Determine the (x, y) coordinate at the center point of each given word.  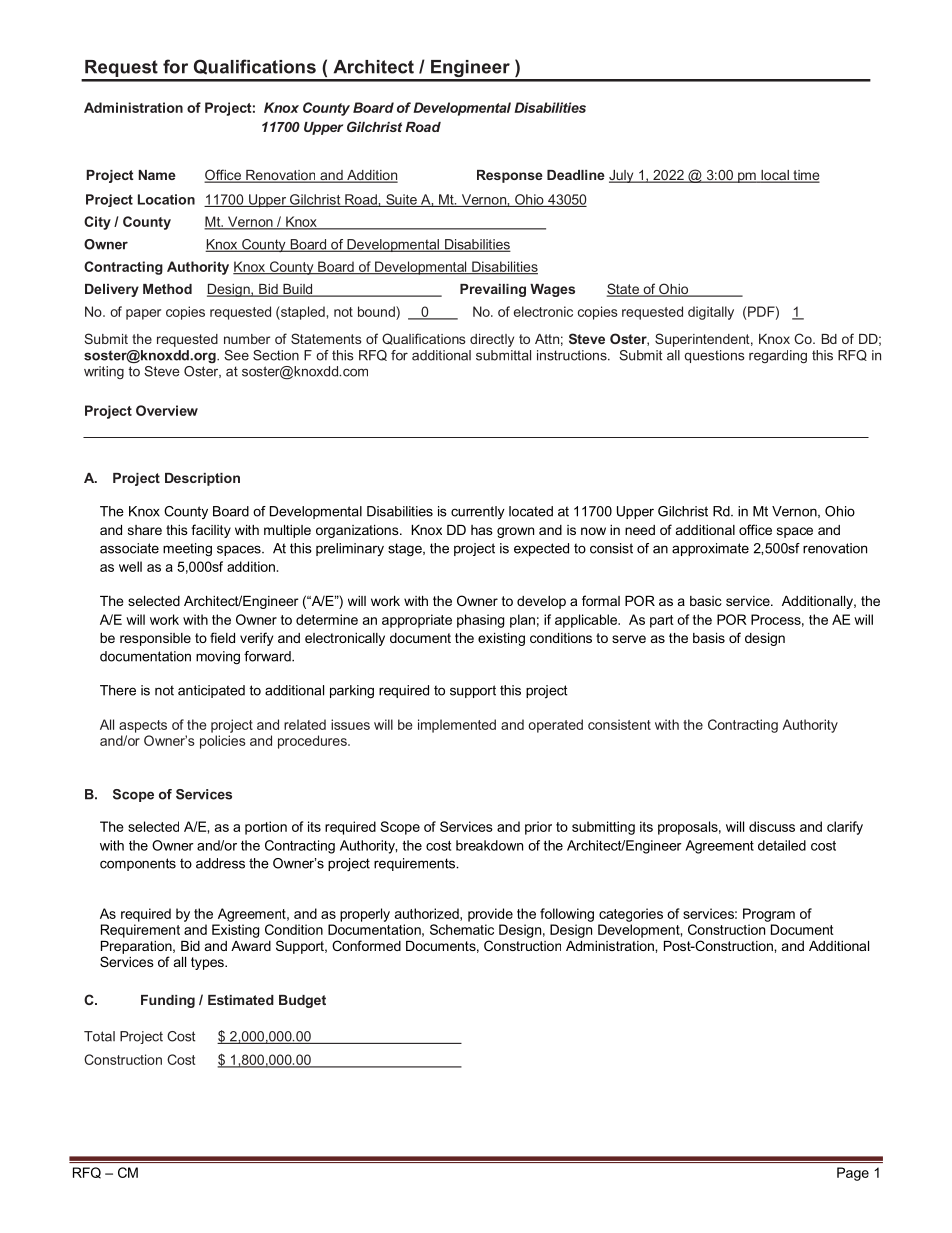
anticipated (211, 691)
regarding (778, 356)
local (775, 176)
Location (166, 199)
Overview (167, 410)
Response (510, 176)
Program (769, 915)
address (220, 863)
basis (709, 638)
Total (99, 1036)
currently (478, 512)
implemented (457, 726)
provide (490, 915)
